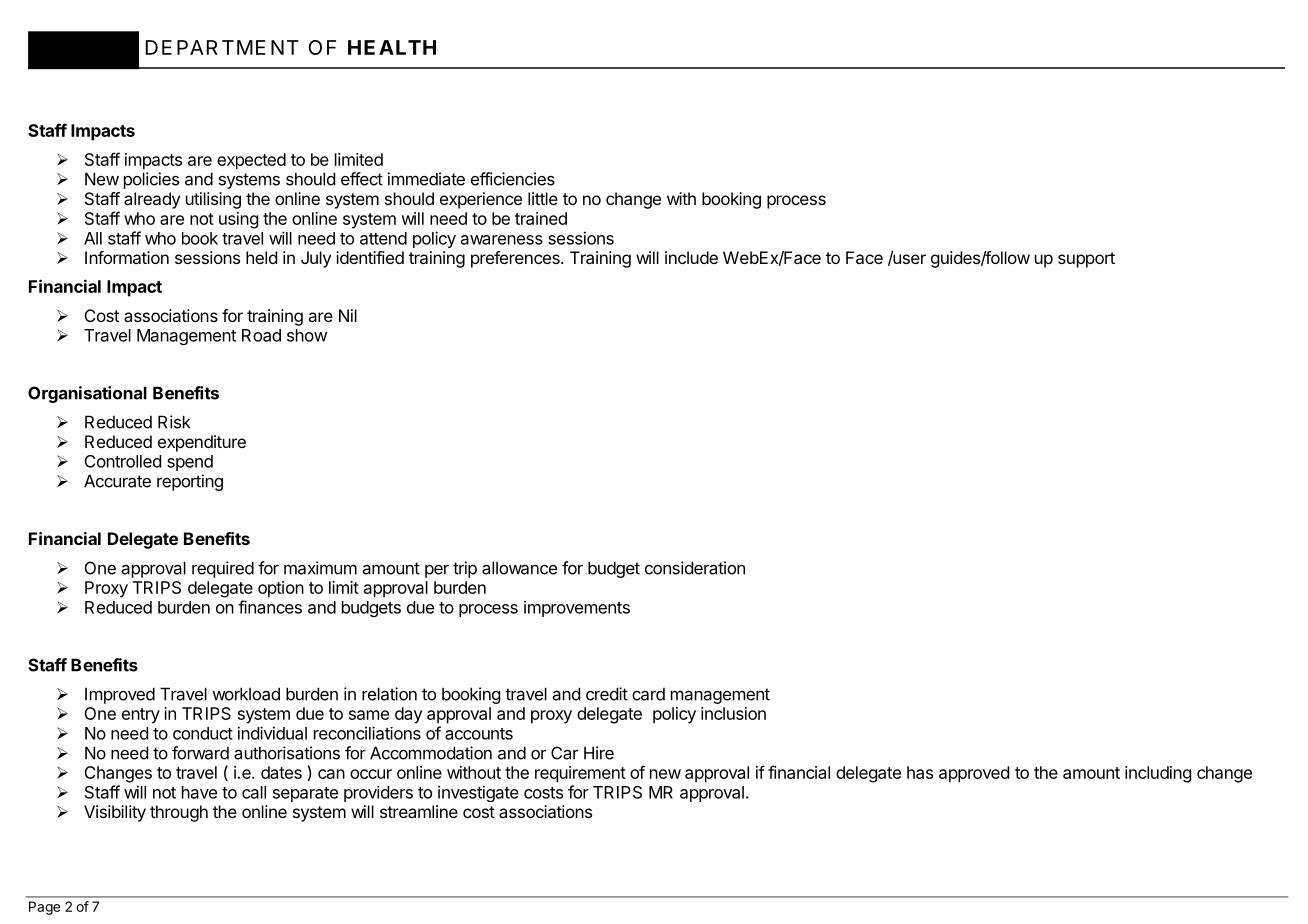  What do you see at coordinates (607, 694) in the screenshot?
I see `credit` at bounding box center [607, 694].
